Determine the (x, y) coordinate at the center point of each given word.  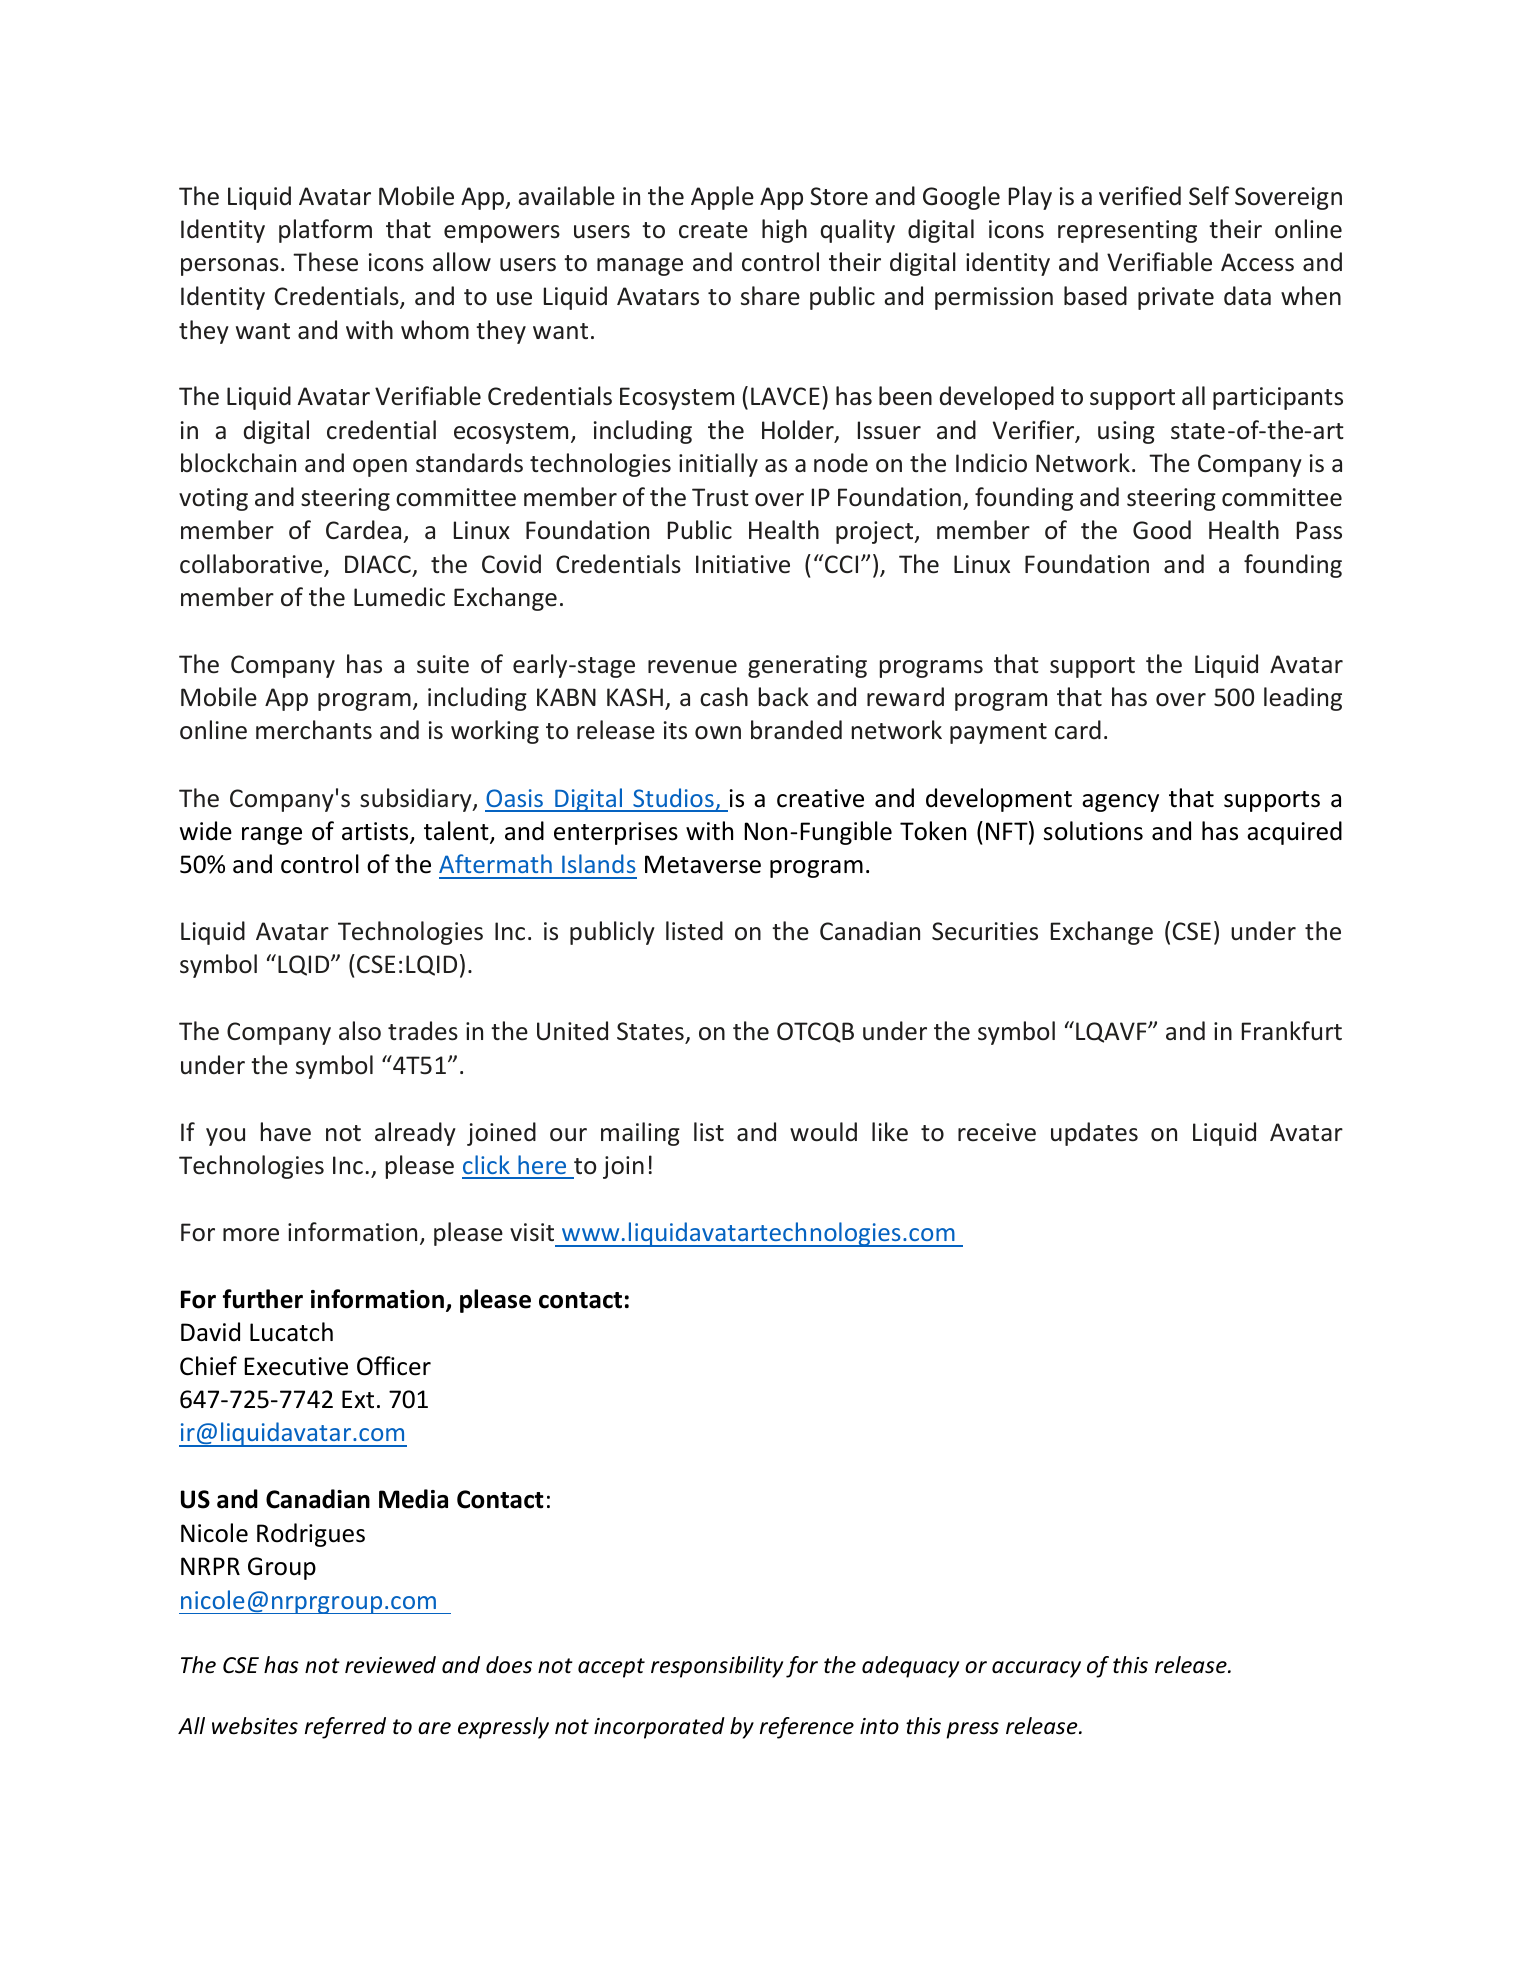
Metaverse (703, 864)
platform (325, 231)
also (360, 1031)
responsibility (717, 1667)
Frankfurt (1292, 1031)
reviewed (390, 1665)
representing (1127, 231)
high (784, 231)
